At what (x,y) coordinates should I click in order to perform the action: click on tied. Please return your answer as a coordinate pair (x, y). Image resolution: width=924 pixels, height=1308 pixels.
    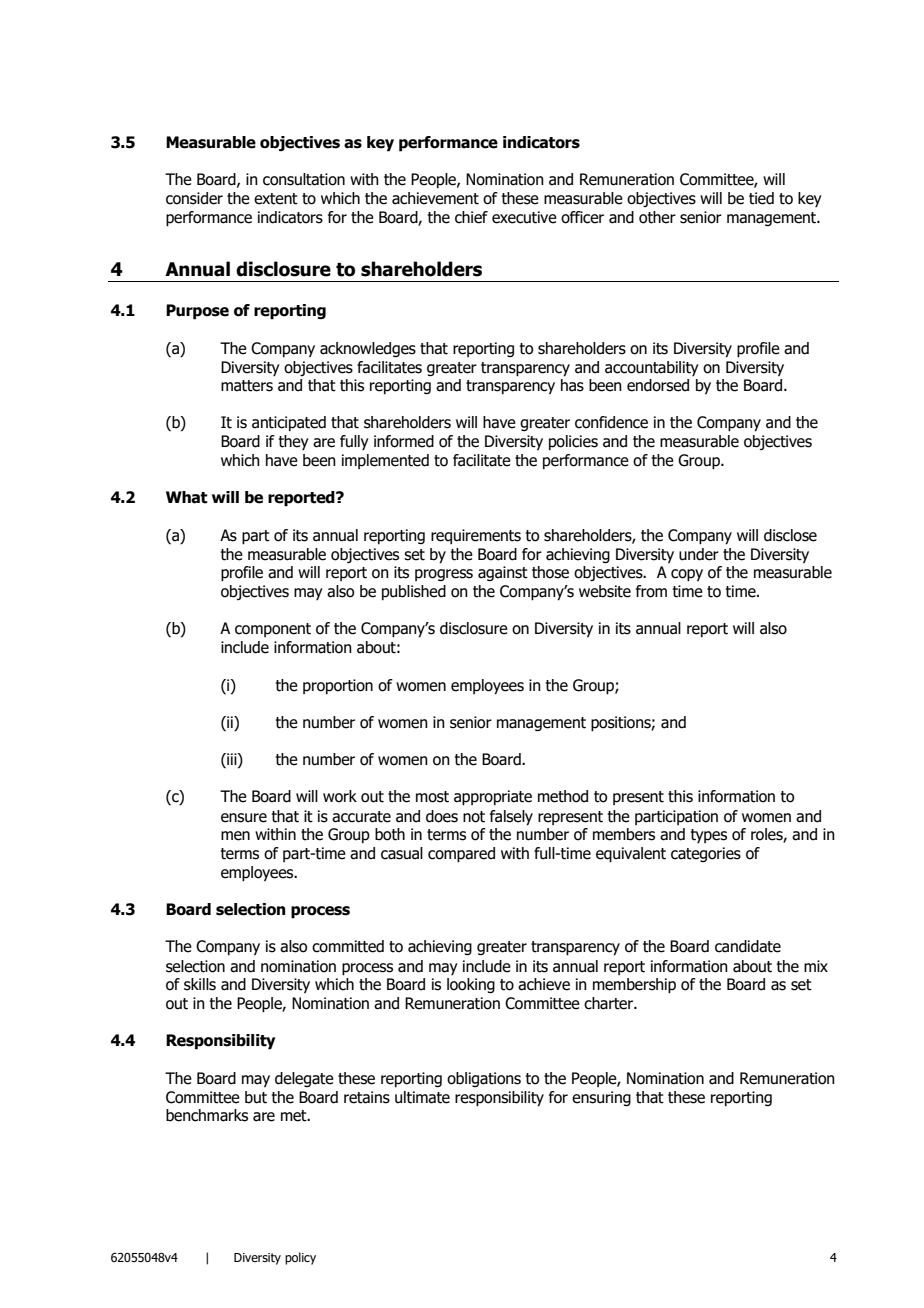
    Looking at the image, I should click on (761, 198).
